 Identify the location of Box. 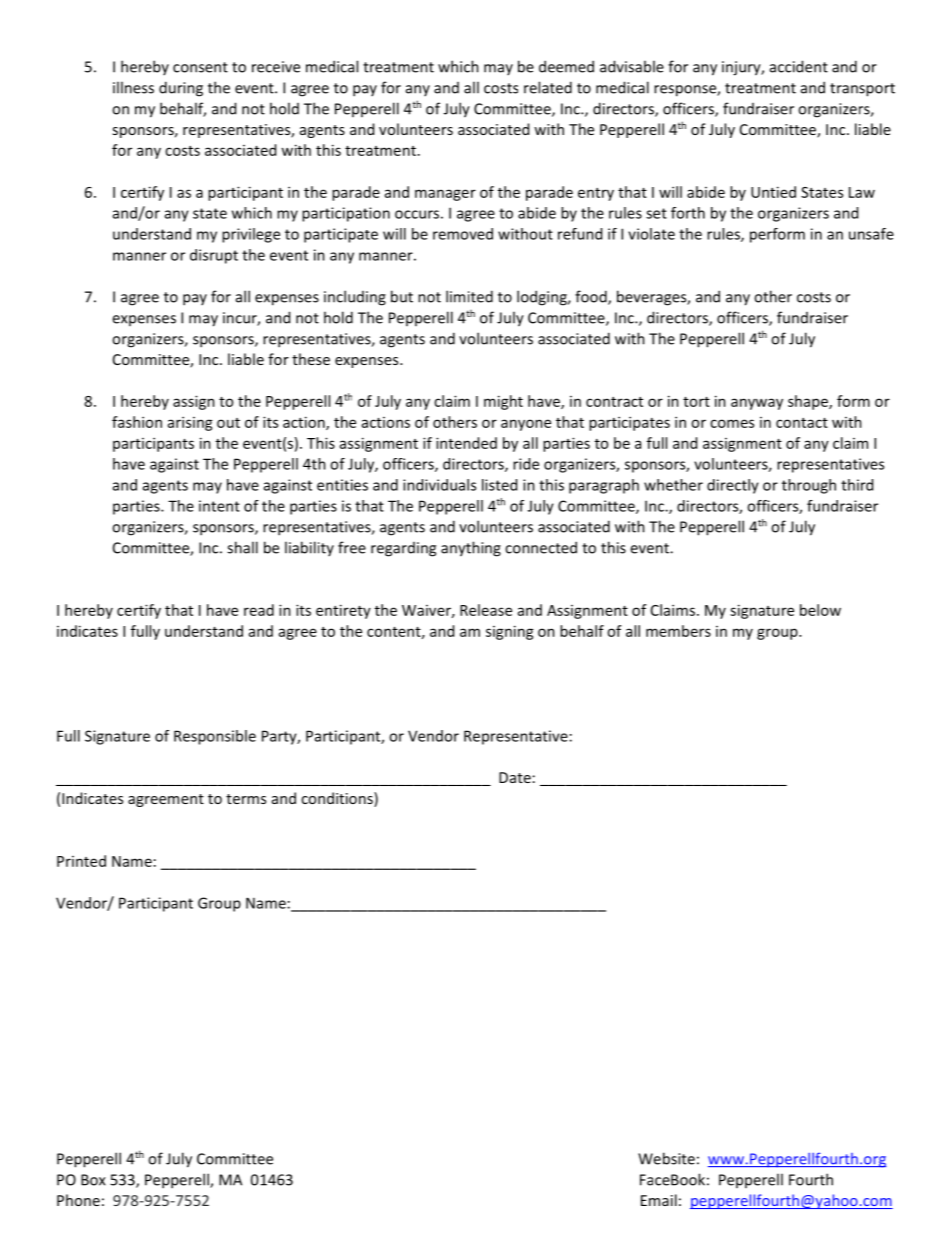
(93, 1180).
